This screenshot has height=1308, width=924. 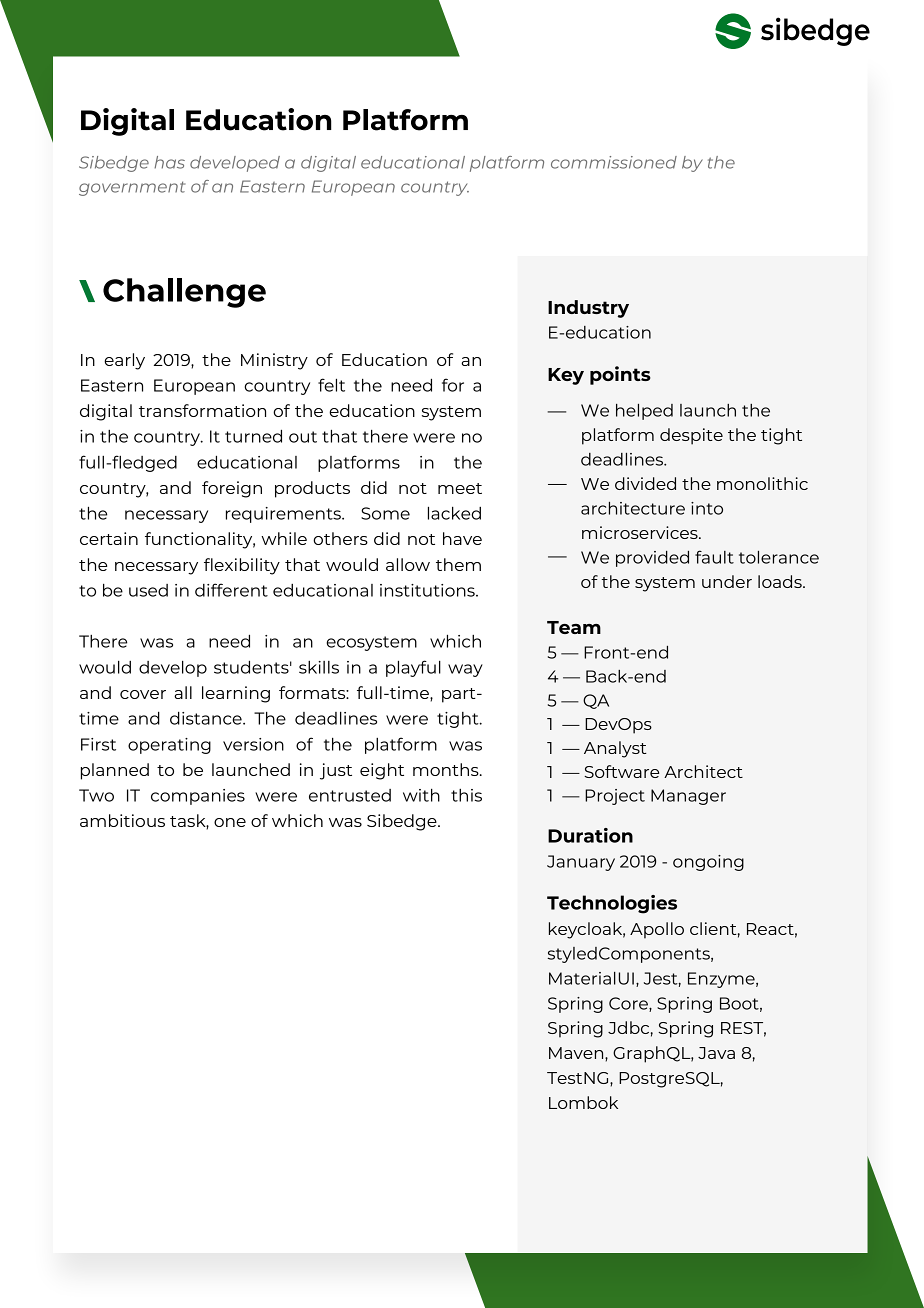 I want to click on Maven, so click(x=577, y=1053).
